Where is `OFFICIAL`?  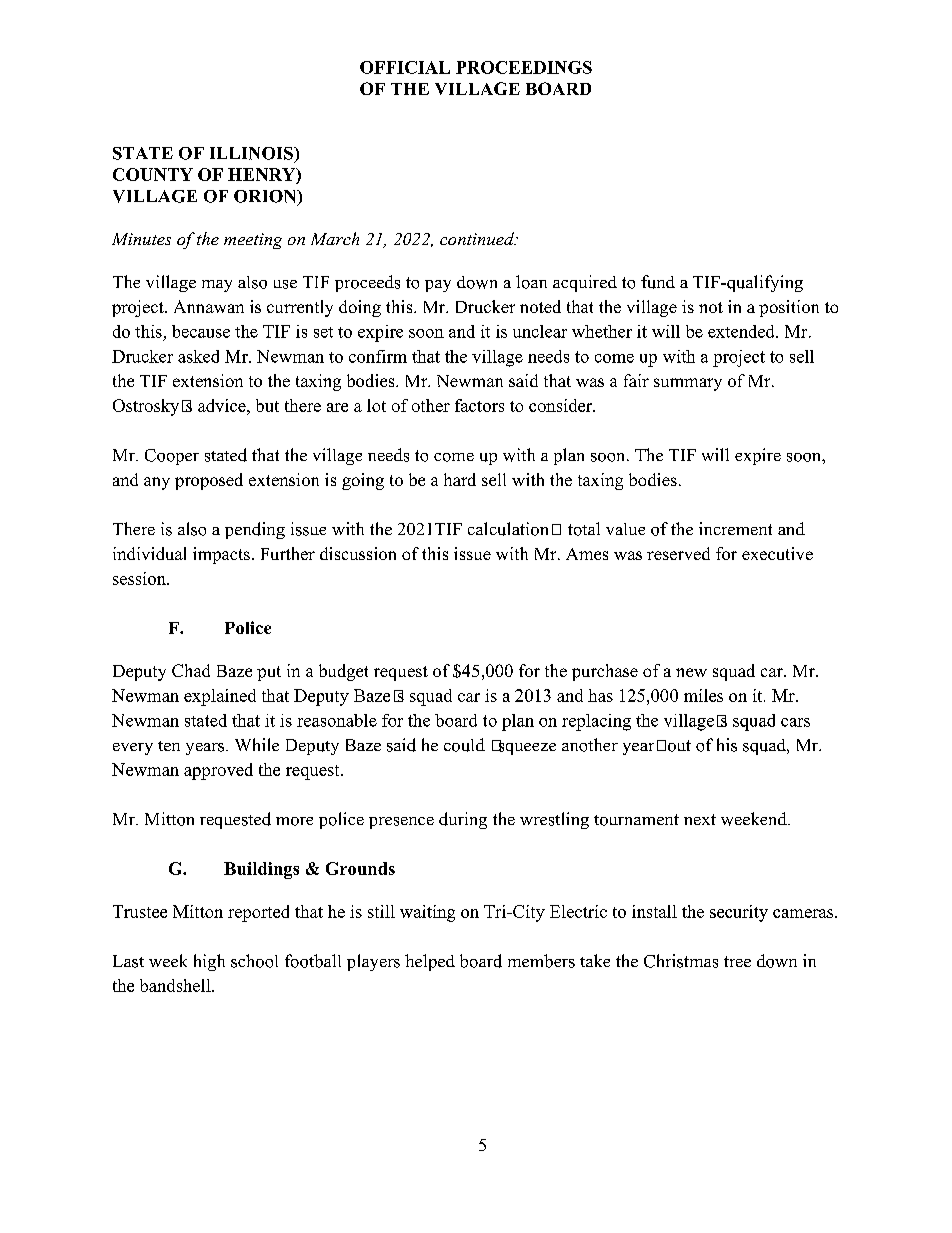
OFFICIAL is located at coordinates (405, 67).
